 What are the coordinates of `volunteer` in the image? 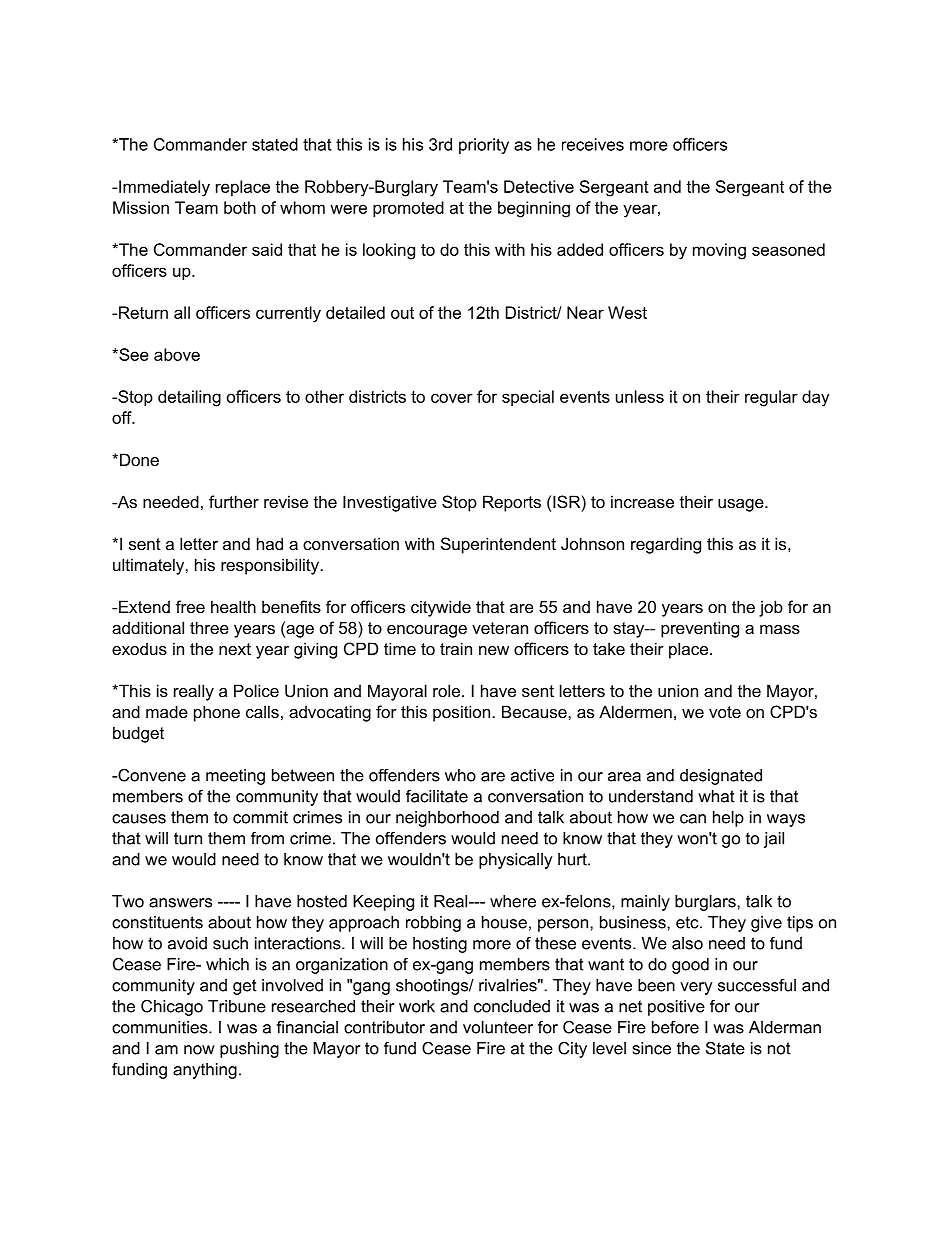 It's located at (498, 1027).
